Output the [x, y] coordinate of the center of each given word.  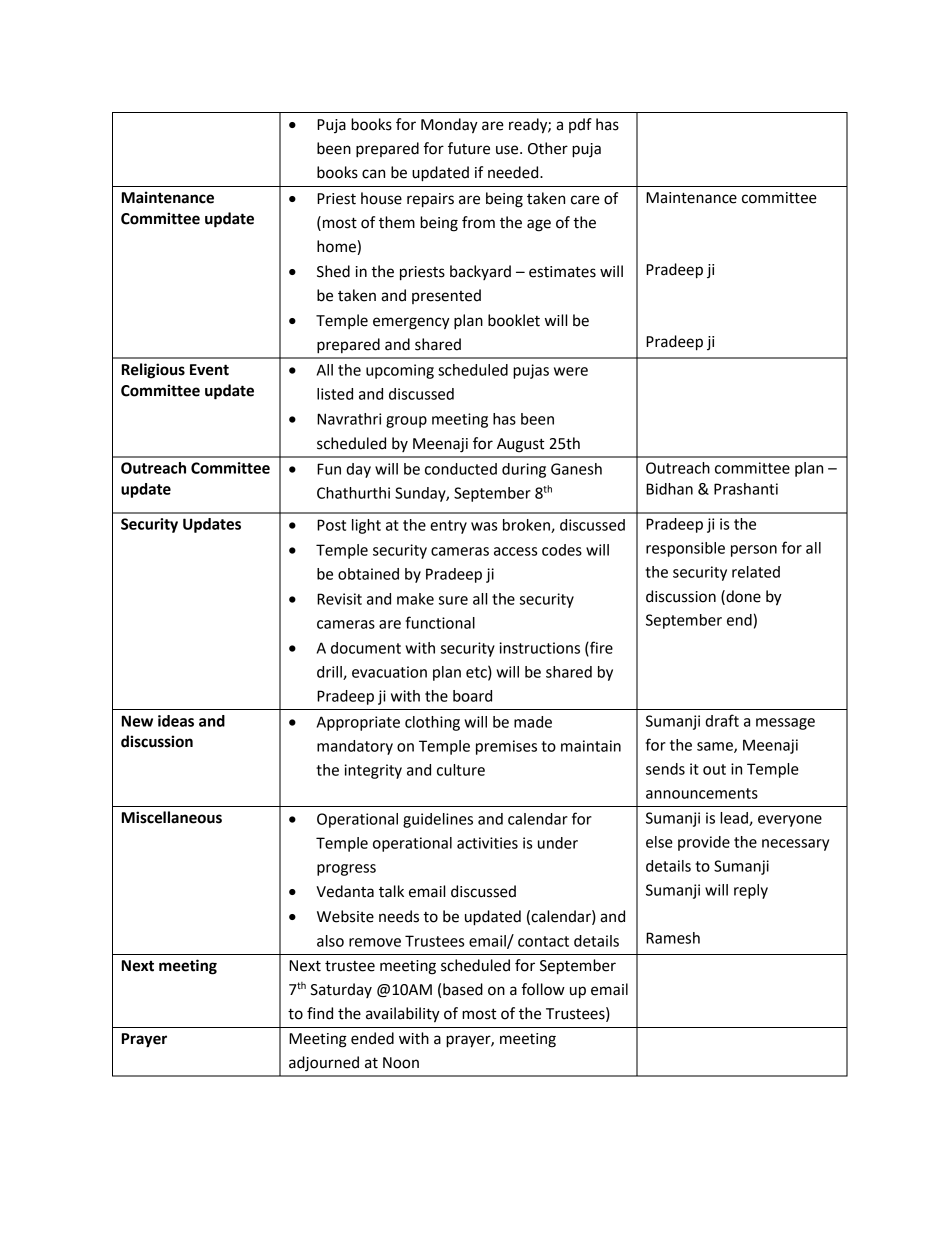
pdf [580, 125]
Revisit [339, 599]
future [469, 148]
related [756, 572]
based [463, 989]
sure [453, 600]
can [373, 174]
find [320, 1013]
